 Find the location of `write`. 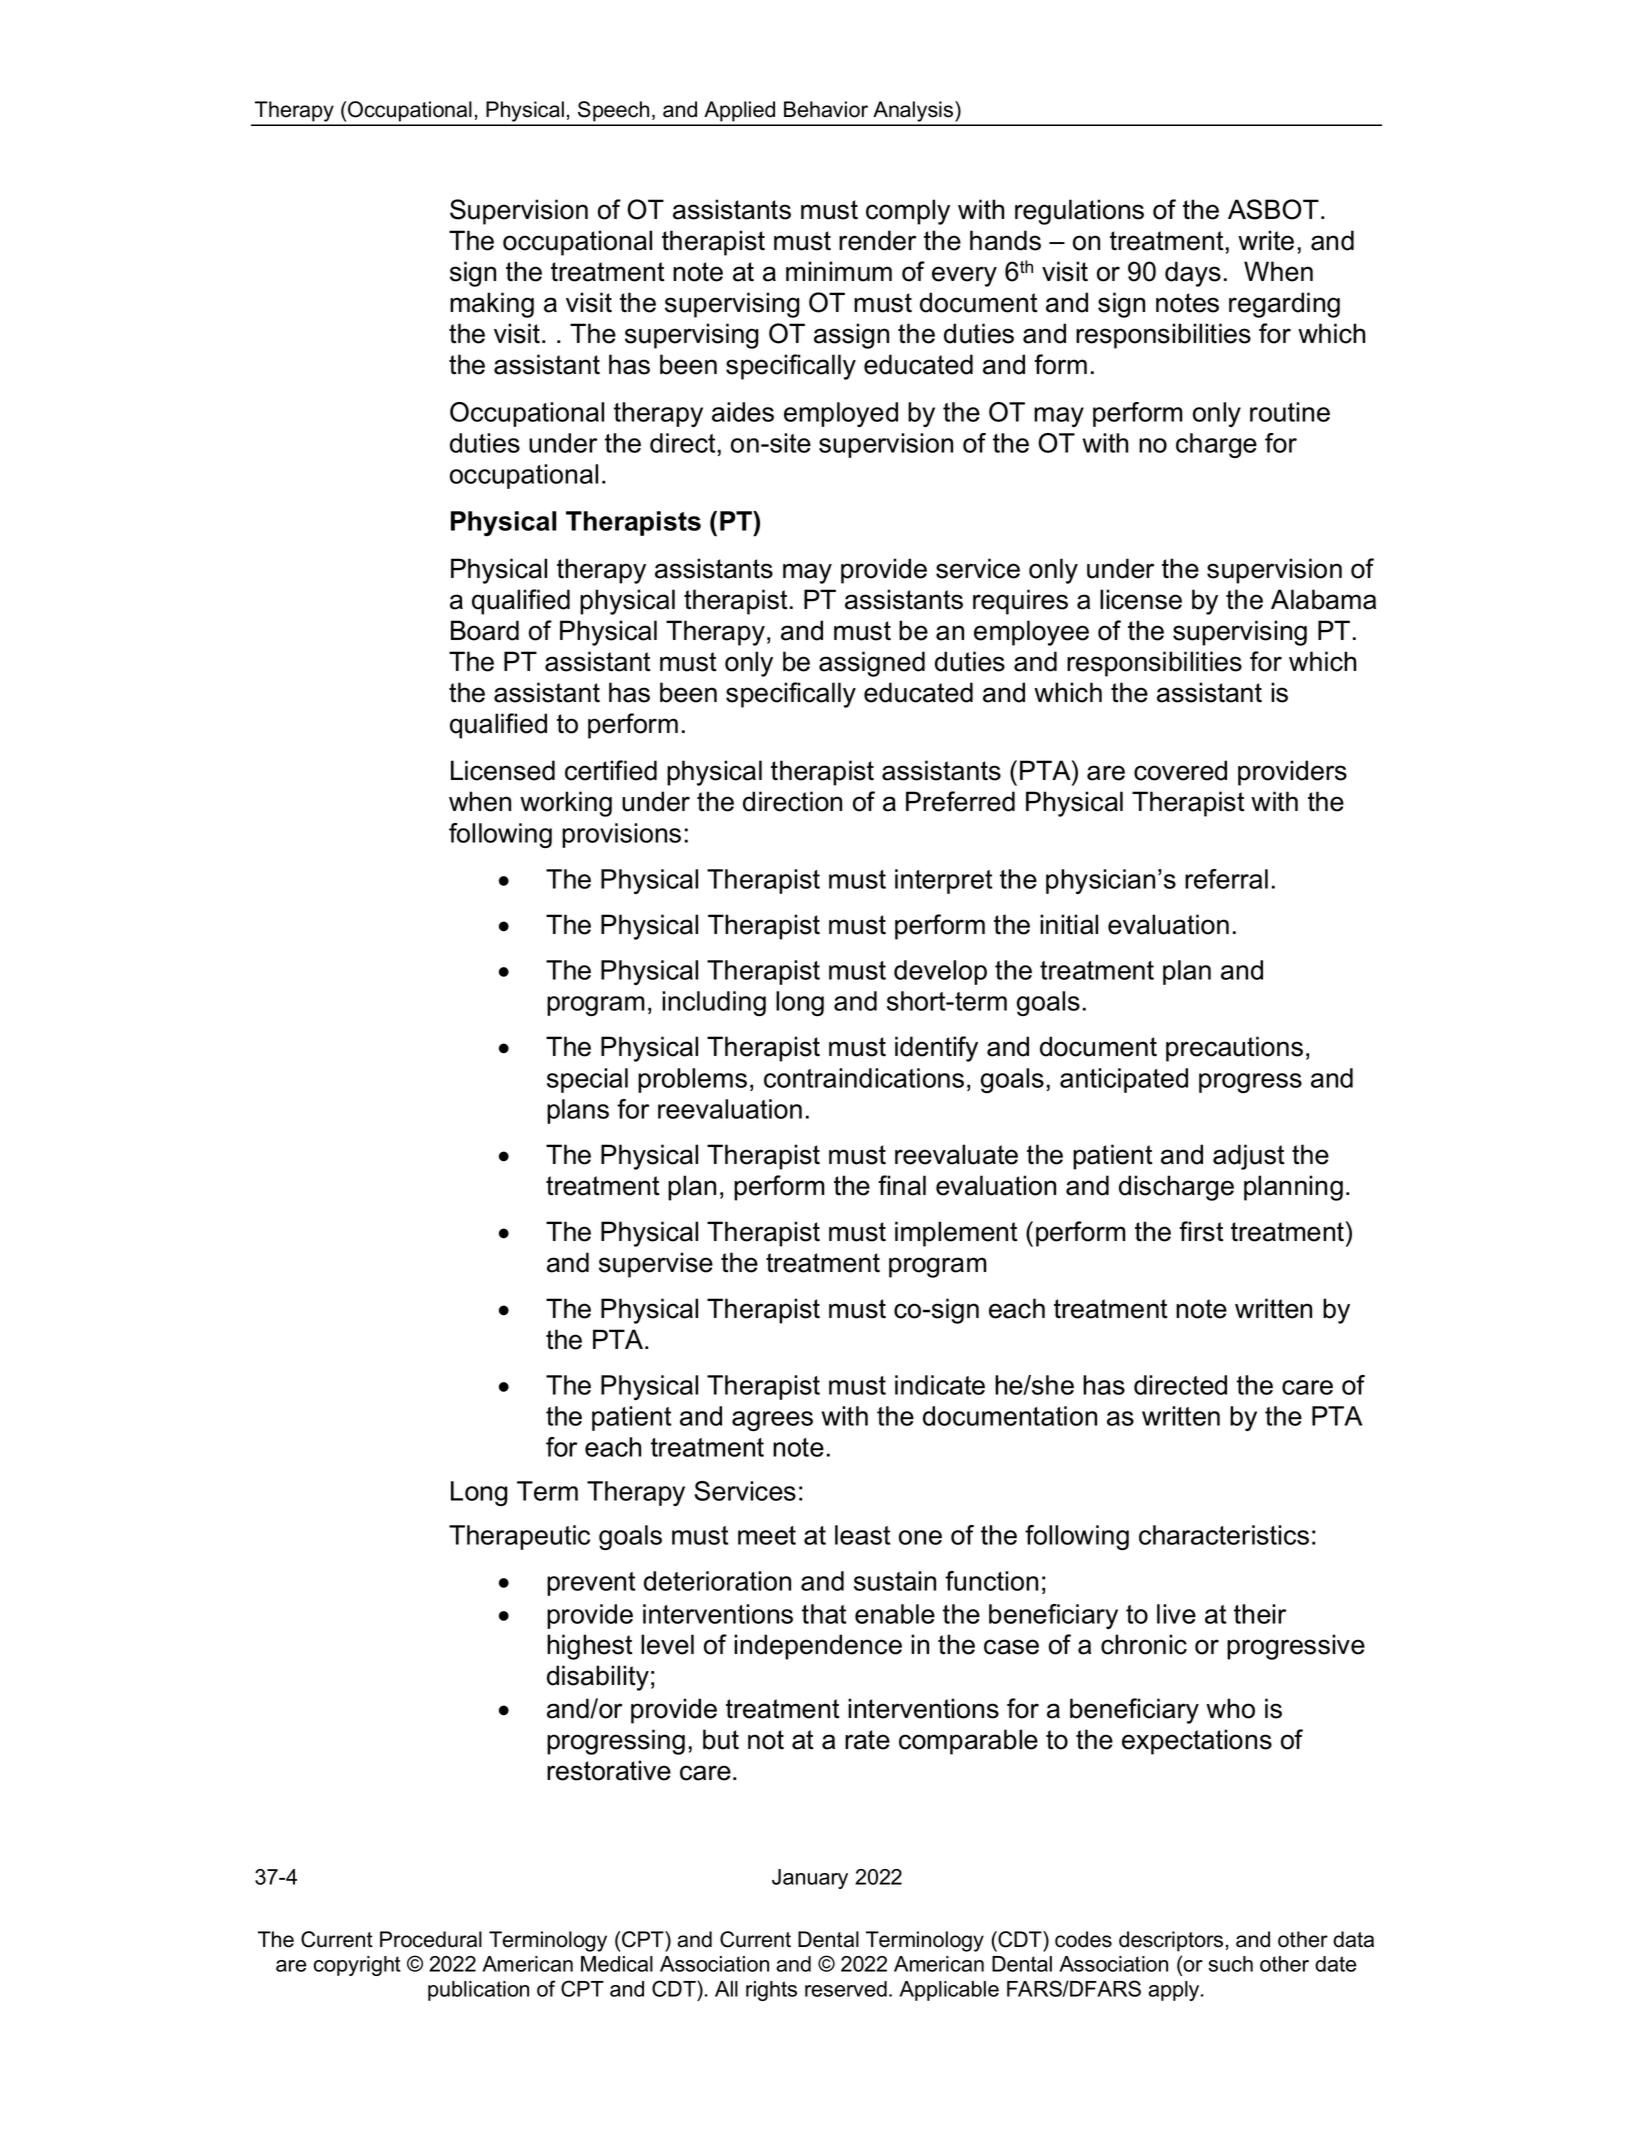

write is located at coordinates (1266, 240).
